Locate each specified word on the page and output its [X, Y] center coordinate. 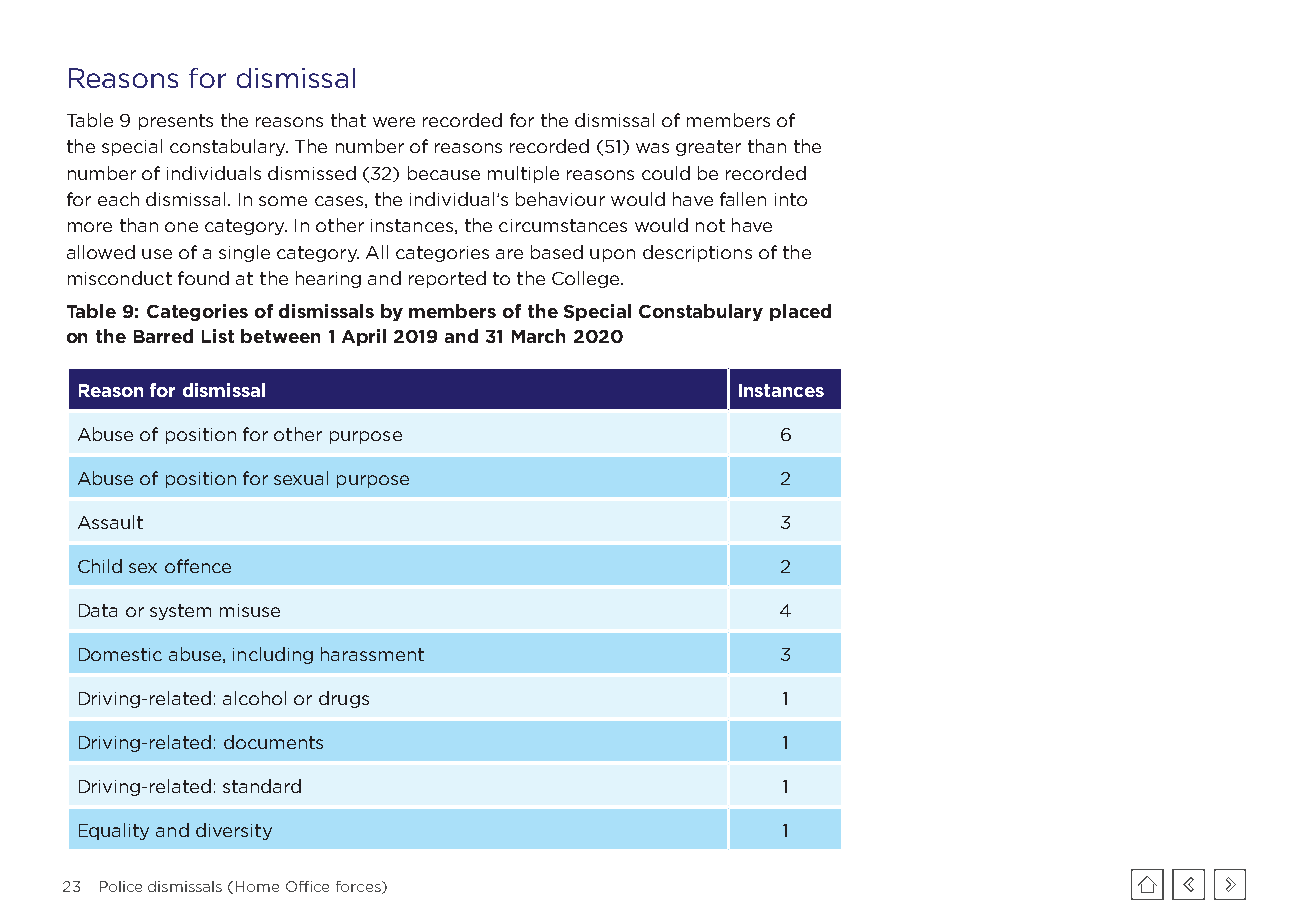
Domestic [120, 654]
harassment [372, 654]
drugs [344, 699]
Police [121, 886]
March [538, 336]
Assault [110, 522]
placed [800, 312]
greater [708, 148]
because [444, 173]
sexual [301, 478]
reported [447, 279]
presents [176, 122]
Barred [163, 336]
